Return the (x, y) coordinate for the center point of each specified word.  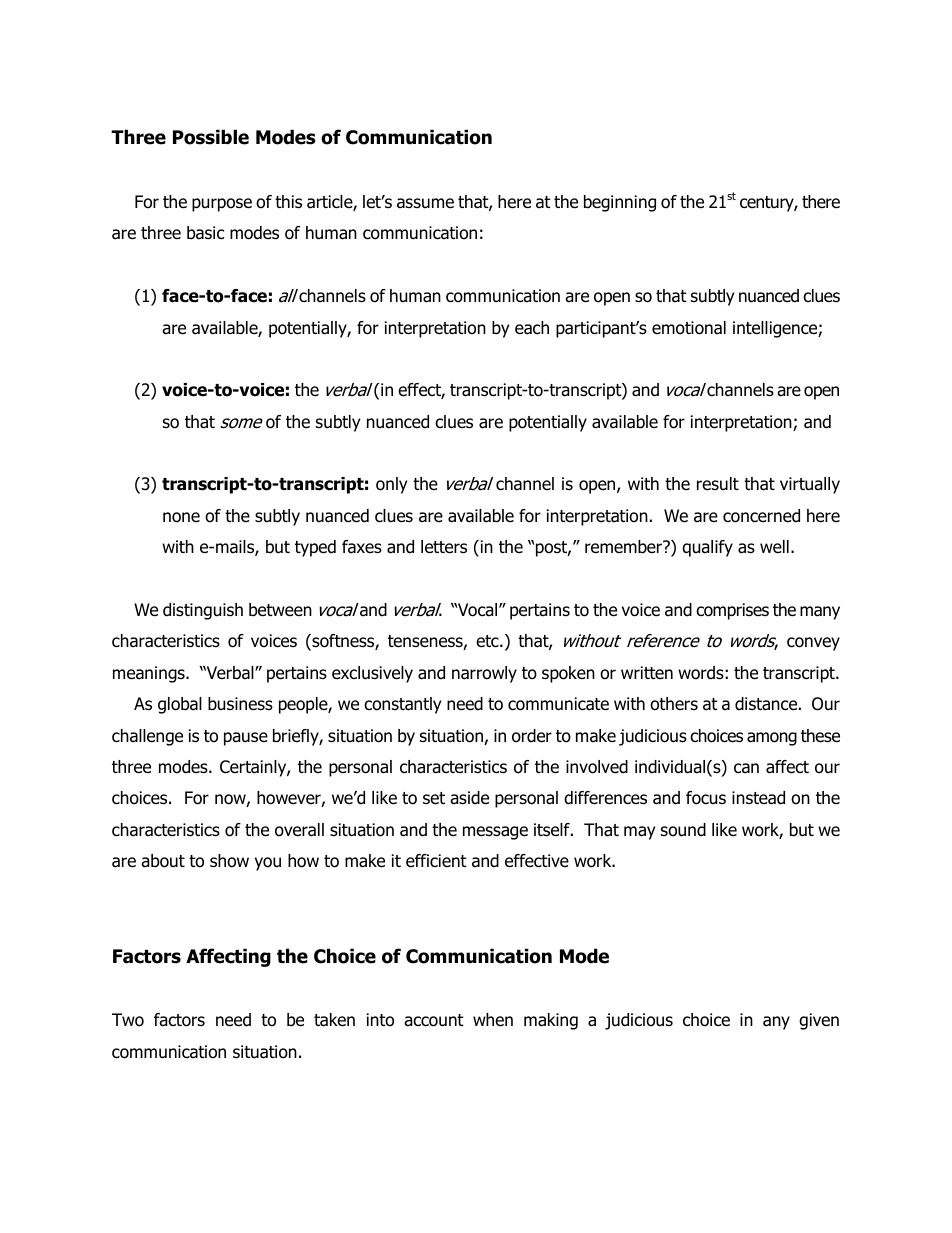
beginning (620, 203)
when (493, 1020)
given (819, 1021)
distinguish (203, 611)
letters (444, 547)
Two (128, 1020)
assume (425, 203)
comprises (732, 611)
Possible (211, 137)
